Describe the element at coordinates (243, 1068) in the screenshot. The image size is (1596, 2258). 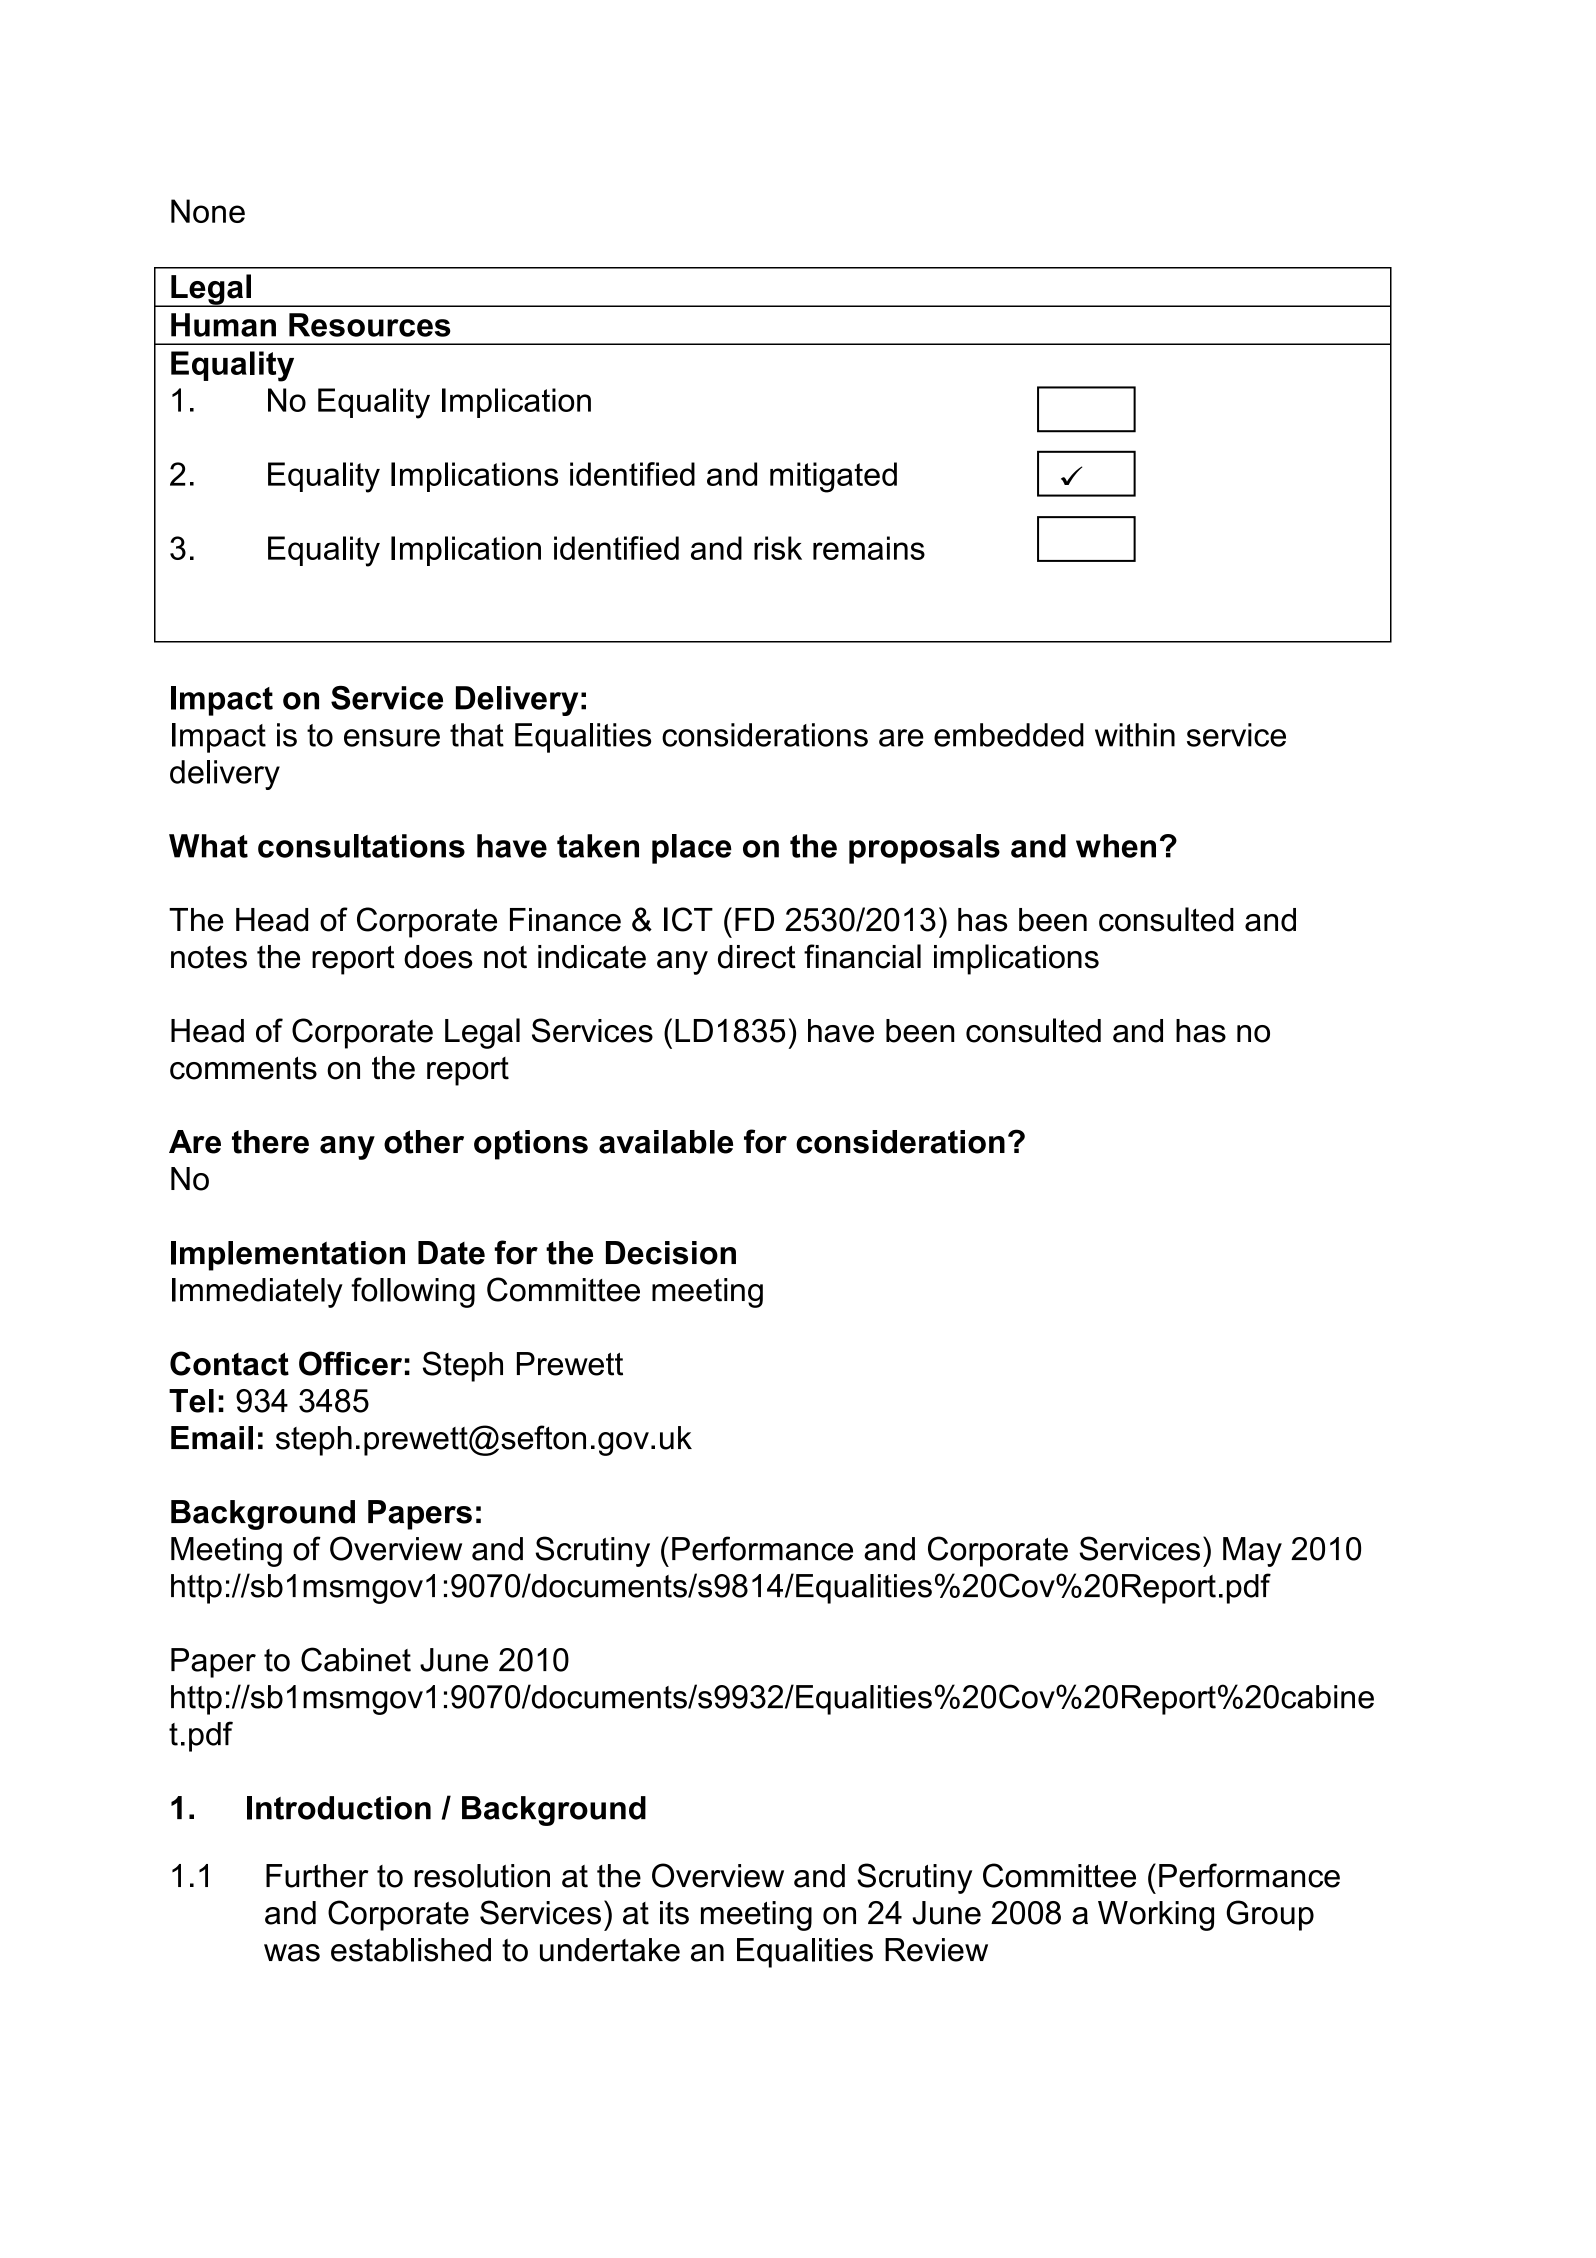
I see `comments` at that location.
